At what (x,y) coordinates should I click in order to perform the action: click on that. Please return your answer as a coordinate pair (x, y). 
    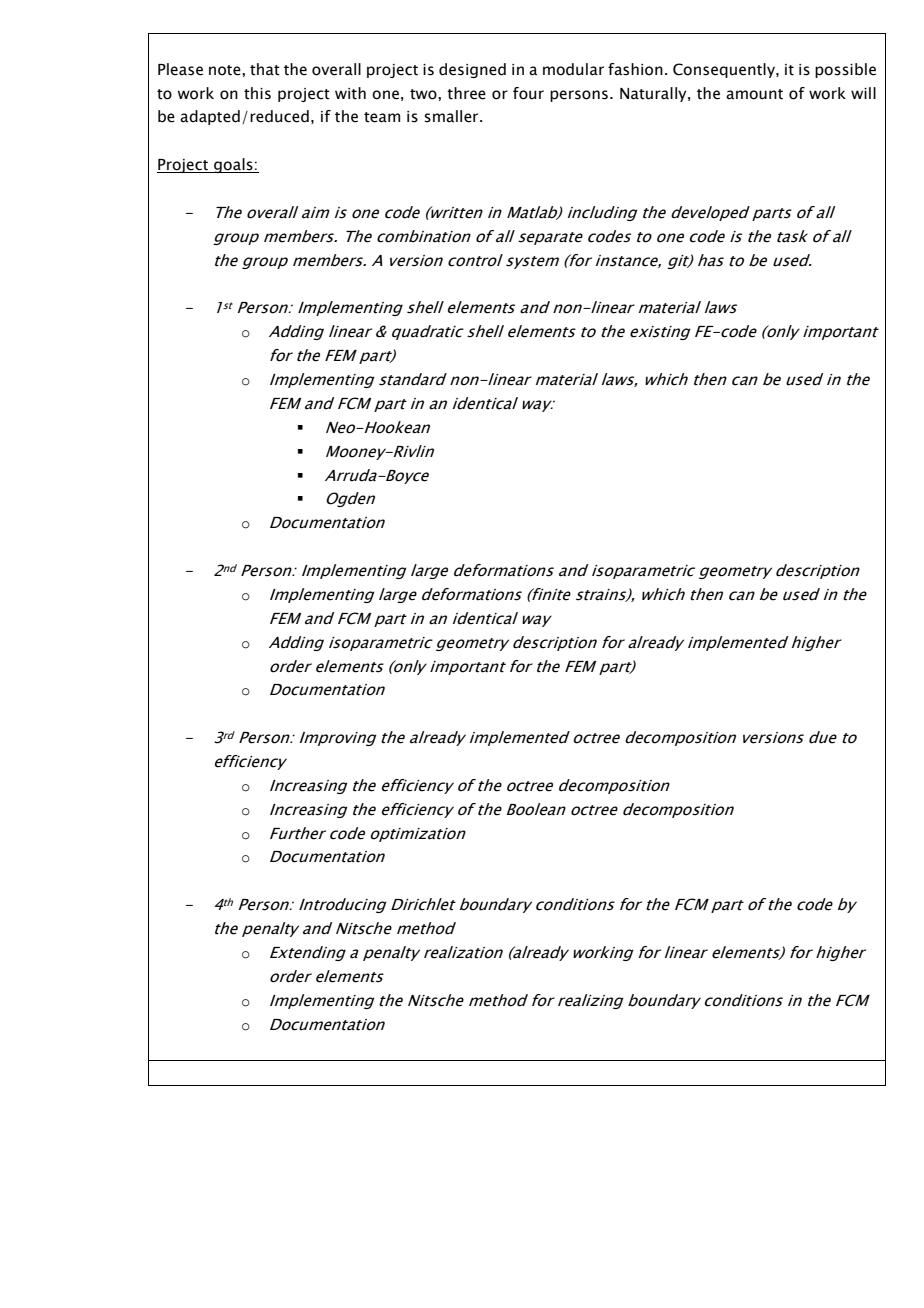
    Looking at the image, I should click on (265, 69).
